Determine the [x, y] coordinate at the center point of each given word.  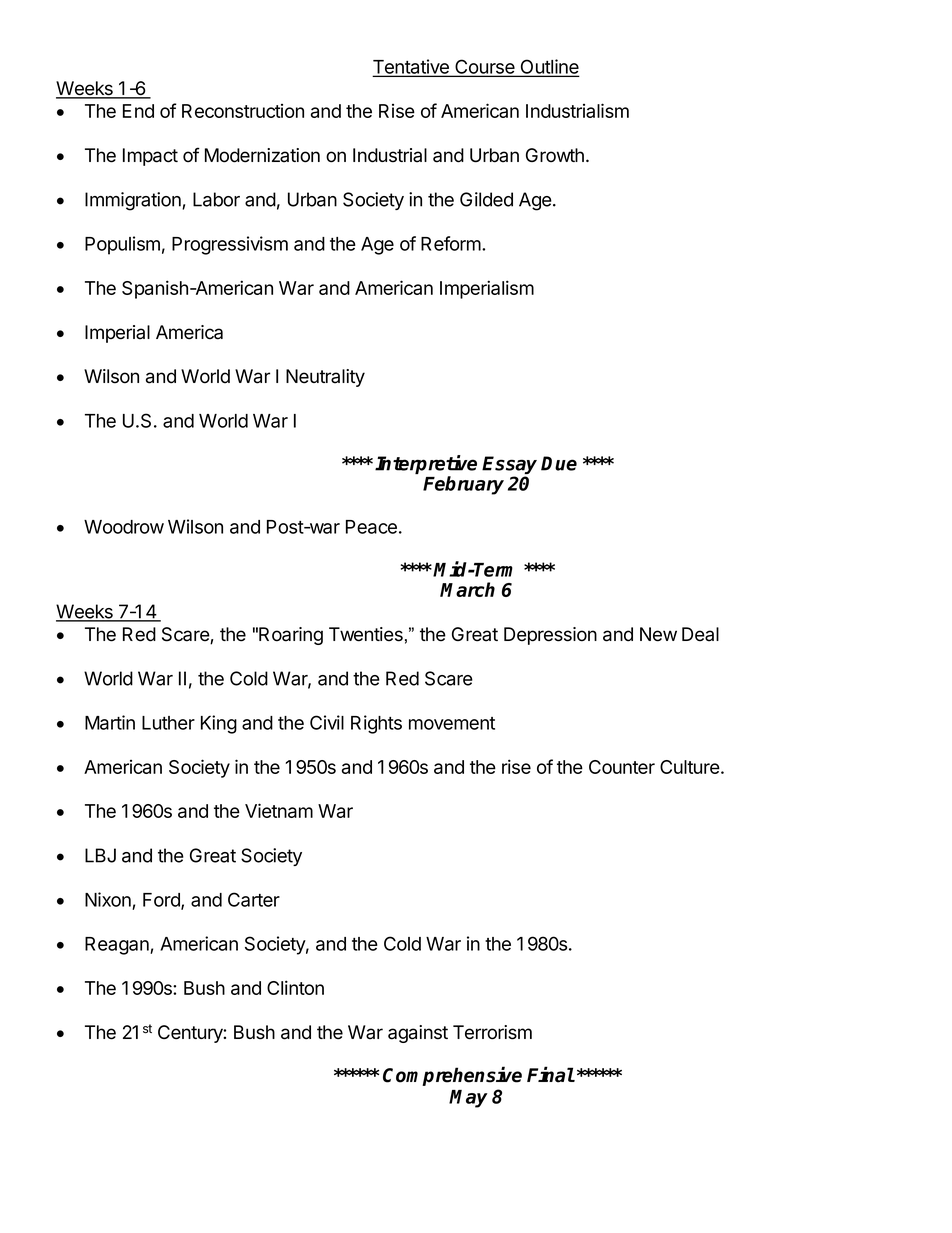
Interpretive [426, 466]
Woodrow [124, 527]
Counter [622, 767]
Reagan [118, 946]
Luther [168, 723]
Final [551, 1074]
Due [559, 463]
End [138, 111]
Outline [548, 67]
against [418, 1034]
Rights [376, 724]
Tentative [412, 67]
